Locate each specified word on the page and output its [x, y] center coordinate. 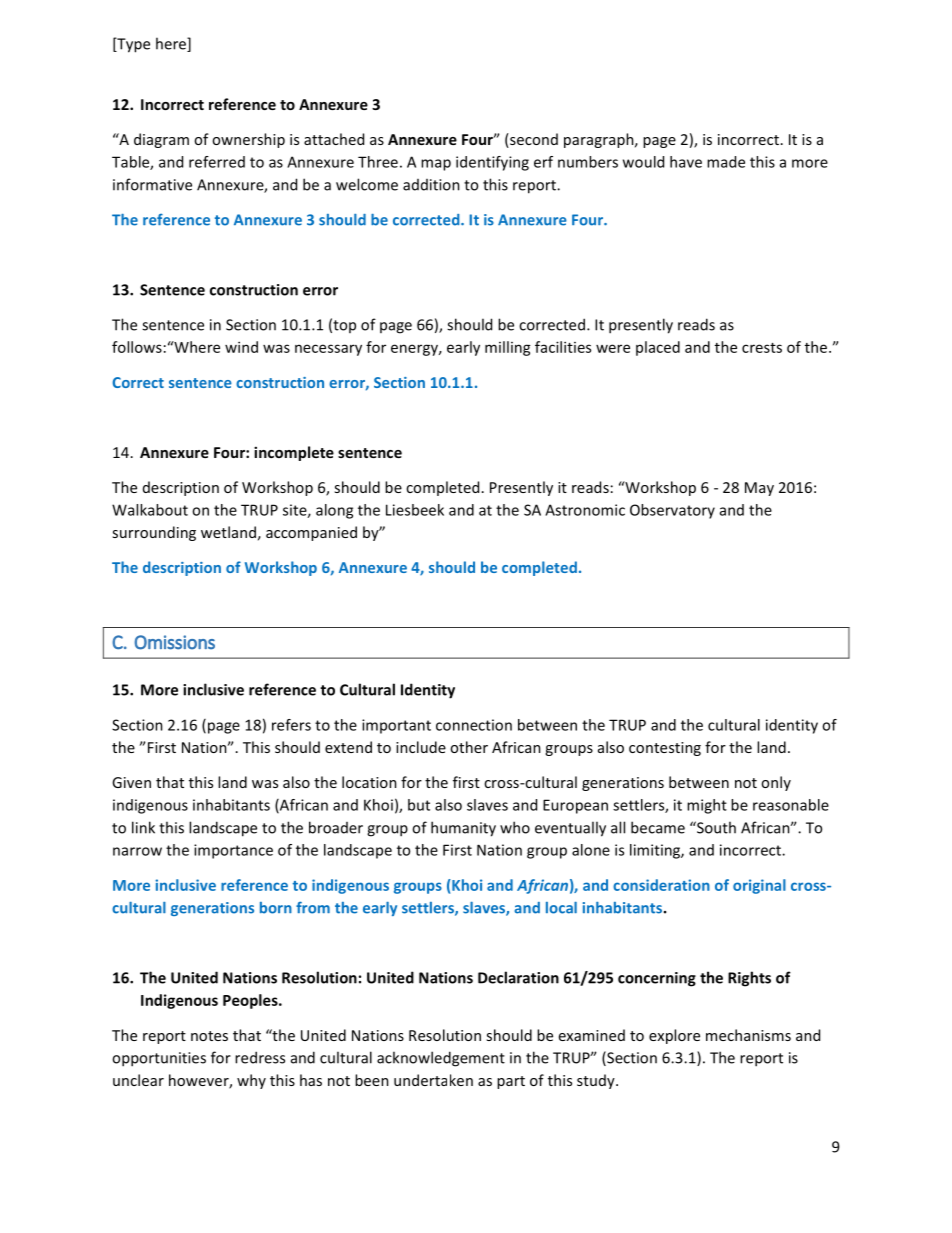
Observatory [672, 511]
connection [474, 725]
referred [217, 162]
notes [209, 1036]
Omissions [174, 642]
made [726, 162]
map [436, 165]
